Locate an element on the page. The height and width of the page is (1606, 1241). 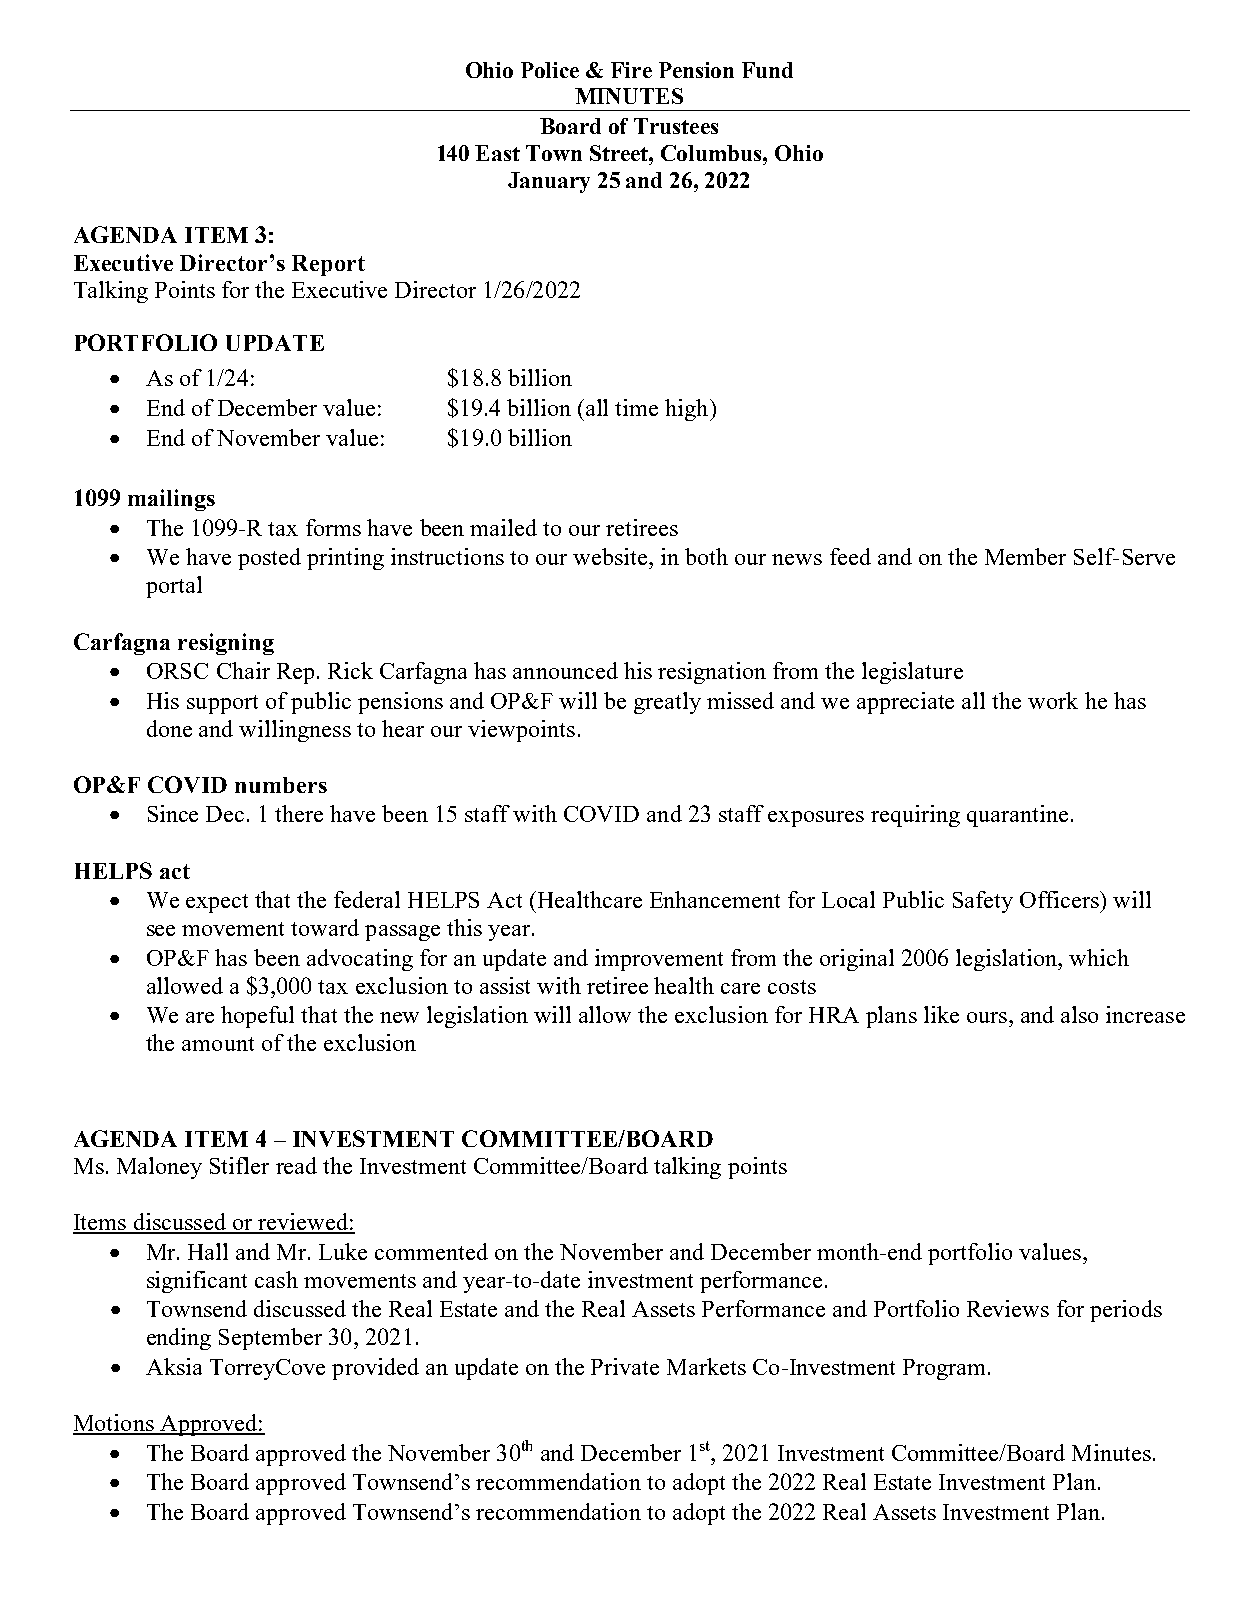
September is located at coordinates (270, 1339).
